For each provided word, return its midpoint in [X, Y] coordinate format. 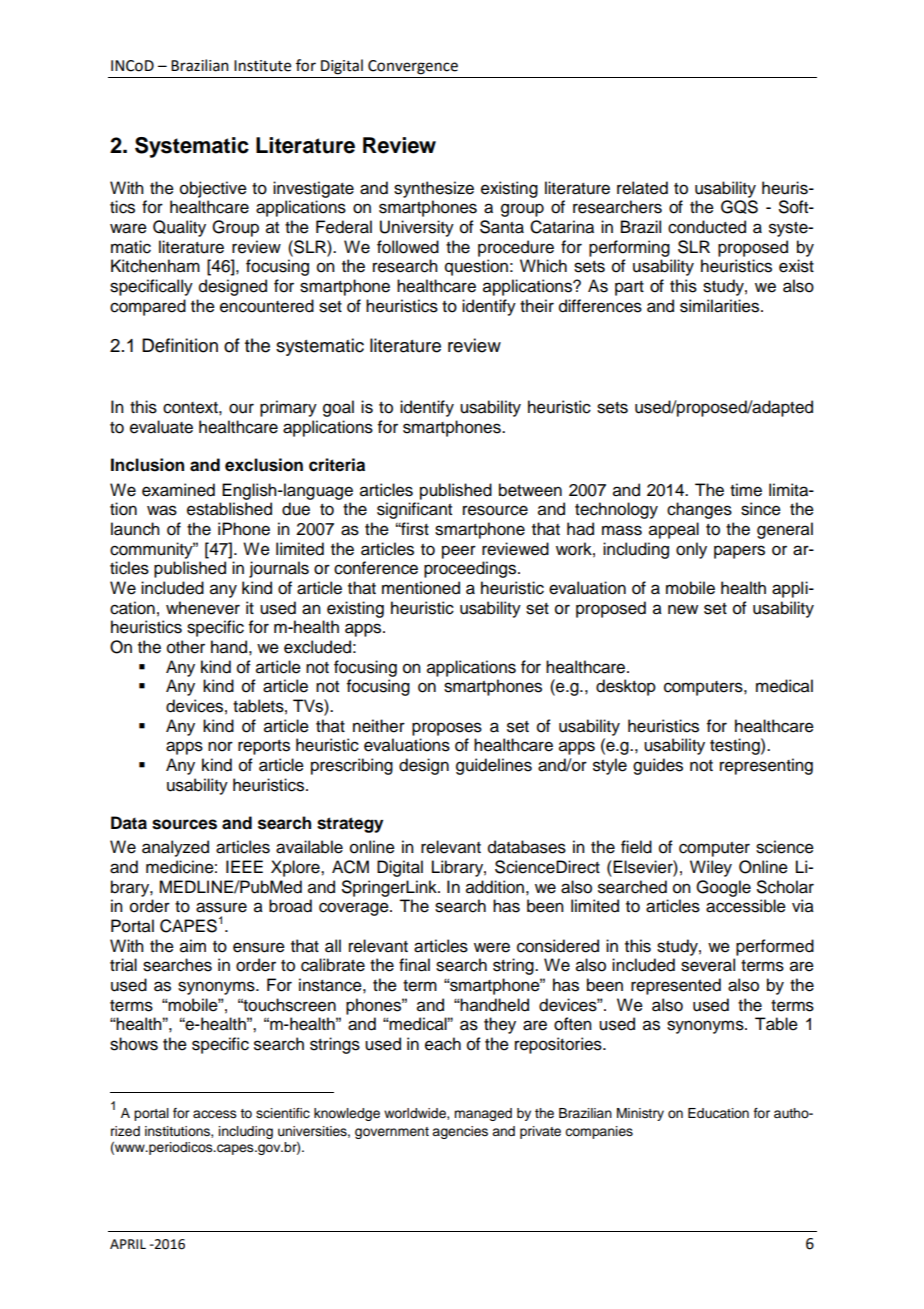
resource [495, 510]
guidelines [494, 766]
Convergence [413, 67]
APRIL [128, 1244]
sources [184, 824]
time [746, 490]
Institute [262, 66]
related [642, 188]
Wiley [711, 868]
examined [178, 490]
